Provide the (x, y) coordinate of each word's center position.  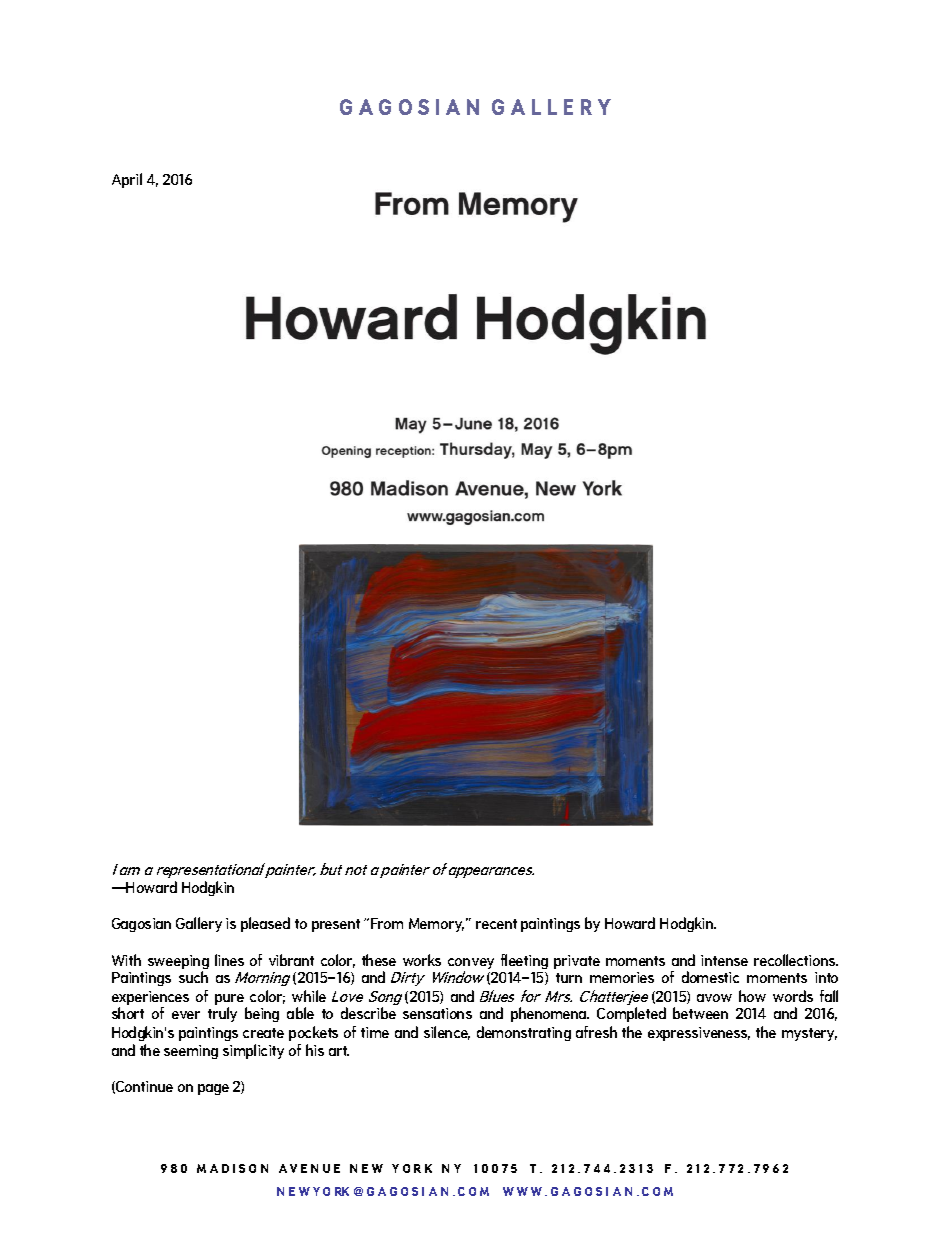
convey (471, 965)
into (826, 977)
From (387, 923)
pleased (265, 924)
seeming (191, 1052)
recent (496, 924)
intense (724, 960)
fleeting (524, 961)
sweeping (178, 963)
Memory (436, 925)
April (127, 180)
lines (229, 960)
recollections (796, 960)
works (422, 960)
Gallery (199, 924)
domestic (710, 977)
